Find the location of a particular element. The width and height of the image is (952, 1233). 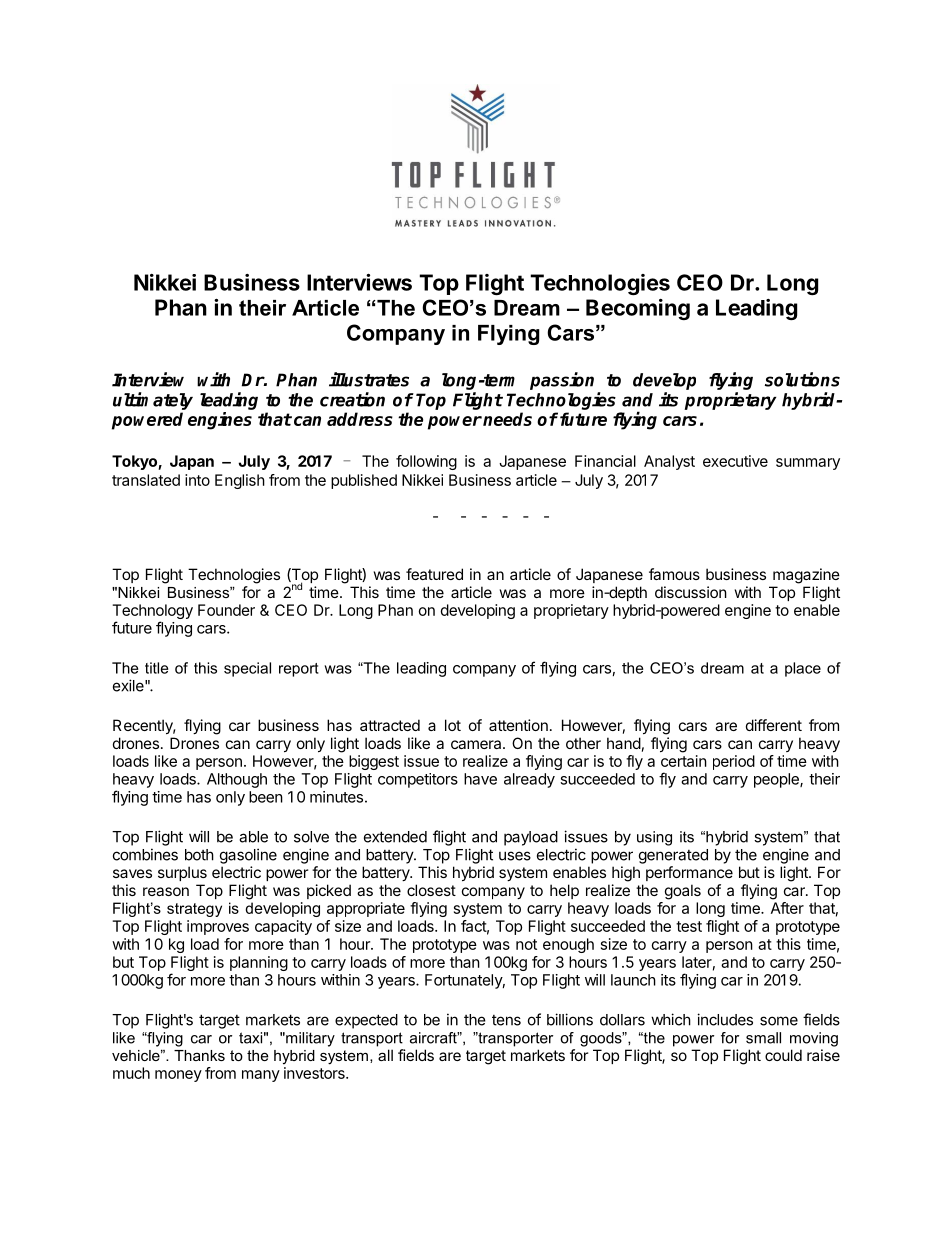

money is located at coordinates (178, 1076).
